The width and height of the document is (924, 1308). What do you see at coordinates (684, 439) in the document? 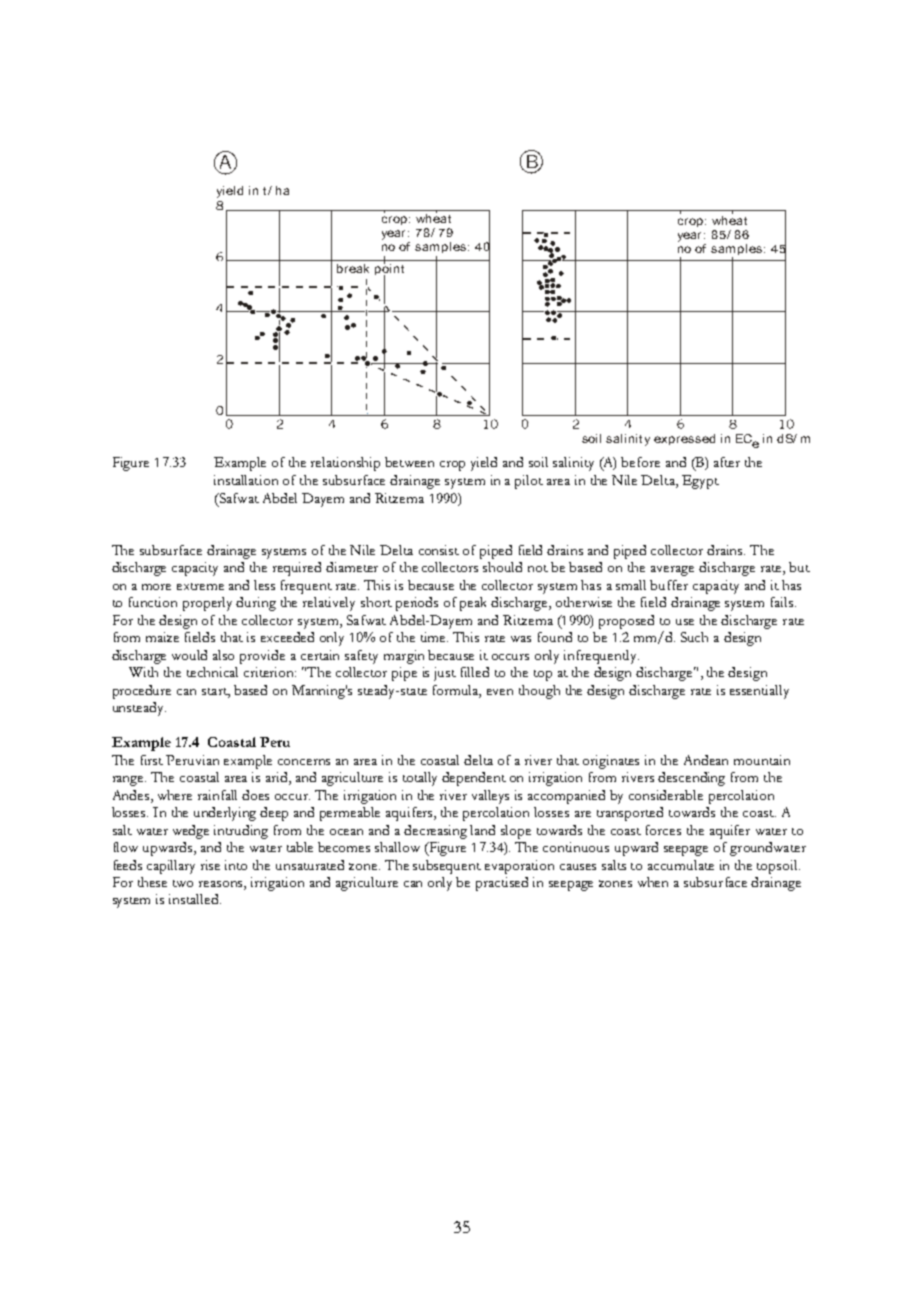
I see `expressed` at bounding box center [684, 439].
